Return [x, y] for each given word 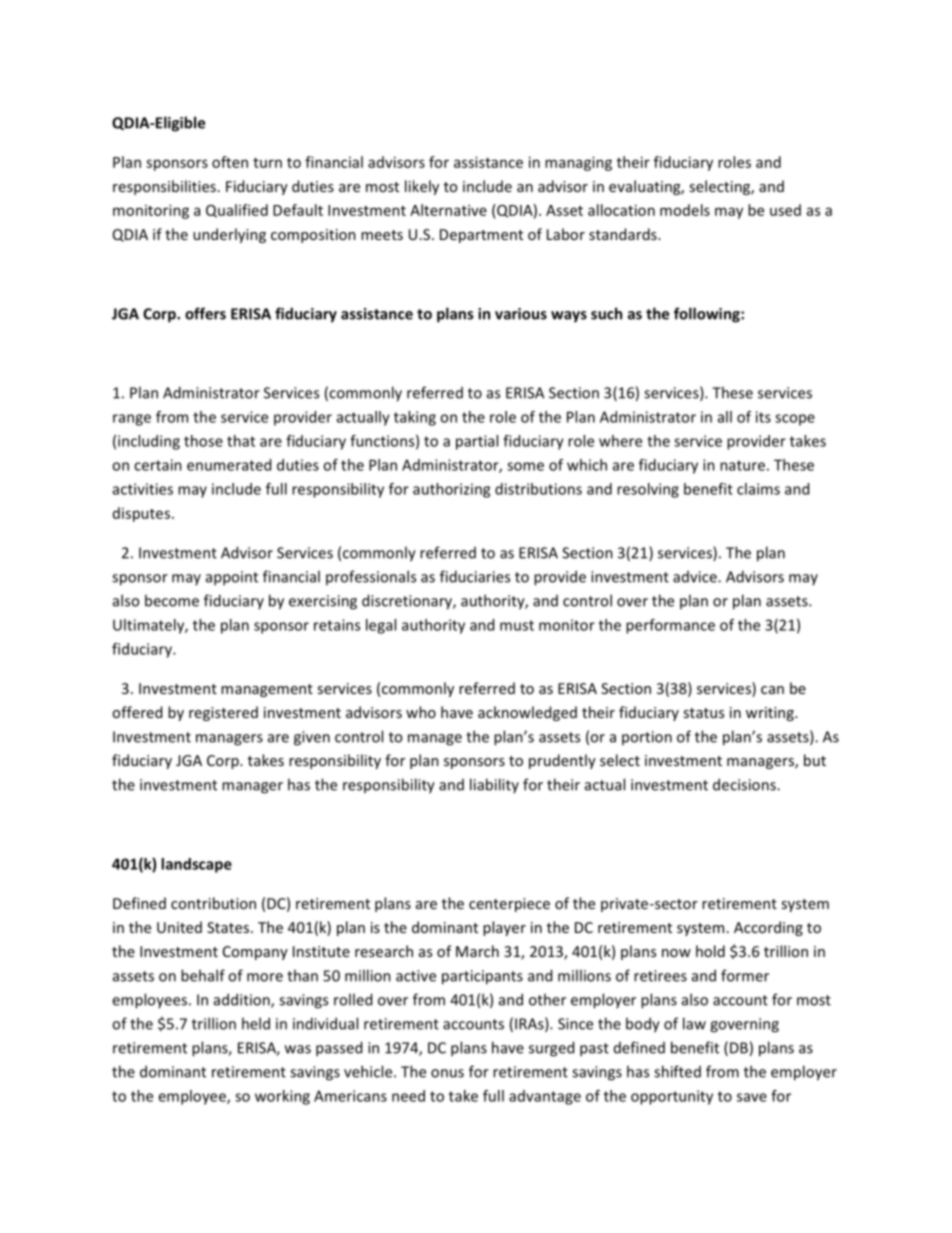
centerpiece [509, 905]
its [763, 417]
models [685, 210]
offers [205, 313]
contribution [213, 903]
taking [415, 418]
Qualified [237, 211]
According [768, 928]
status [703, 713]
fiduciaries [475, 576]
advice [696, 577]
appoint [232, 578]
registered [223, 713]
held [256, 1023]
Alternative [448, 210]
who [421, 712]
